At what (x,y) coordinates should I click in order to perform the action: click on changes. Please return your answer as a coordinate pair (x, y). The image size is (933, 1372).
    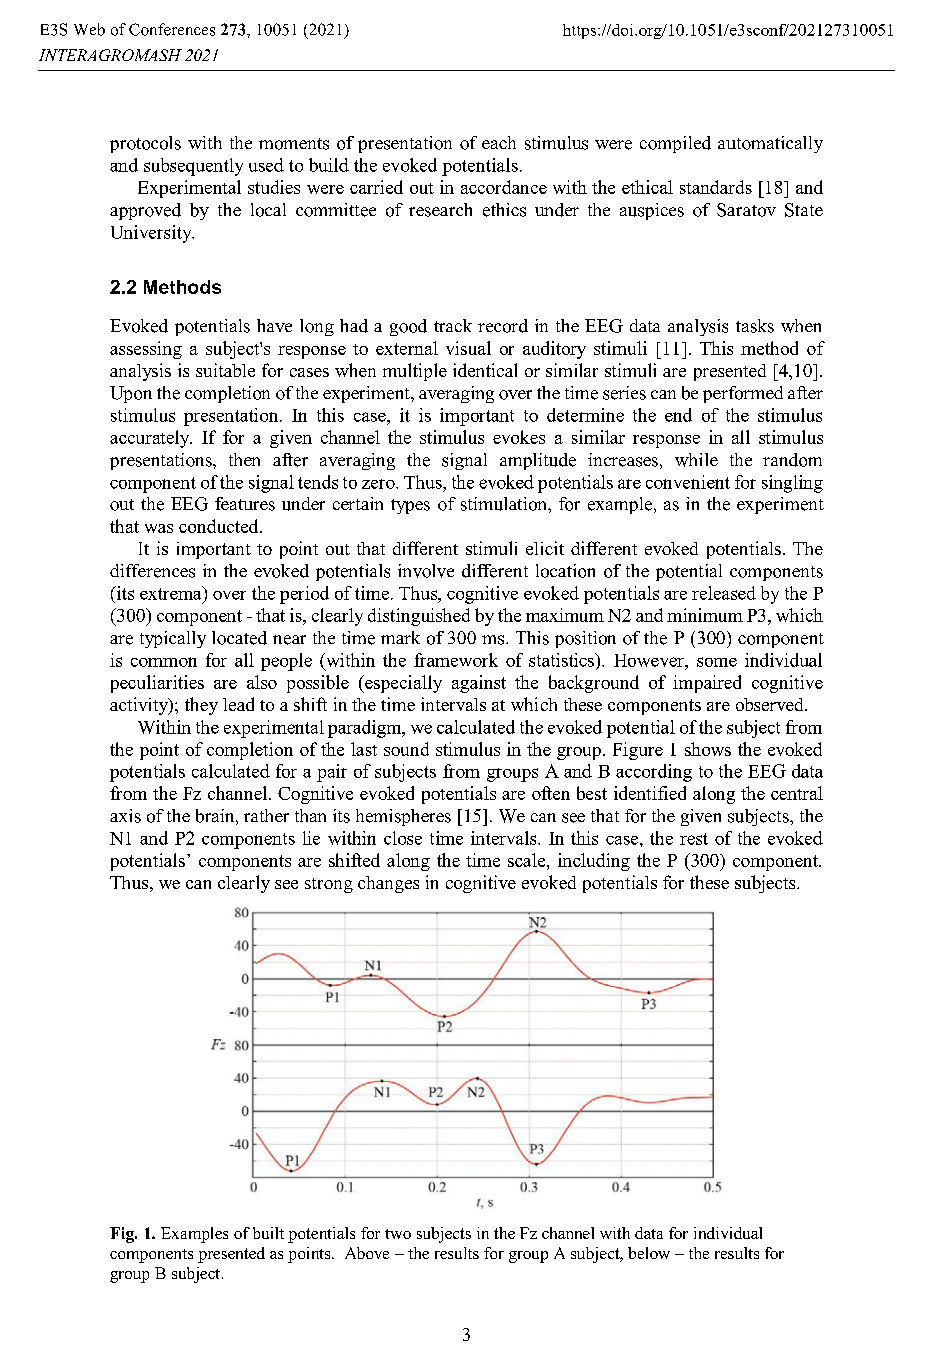
    Looking at the image, I should click on (388, 884).
